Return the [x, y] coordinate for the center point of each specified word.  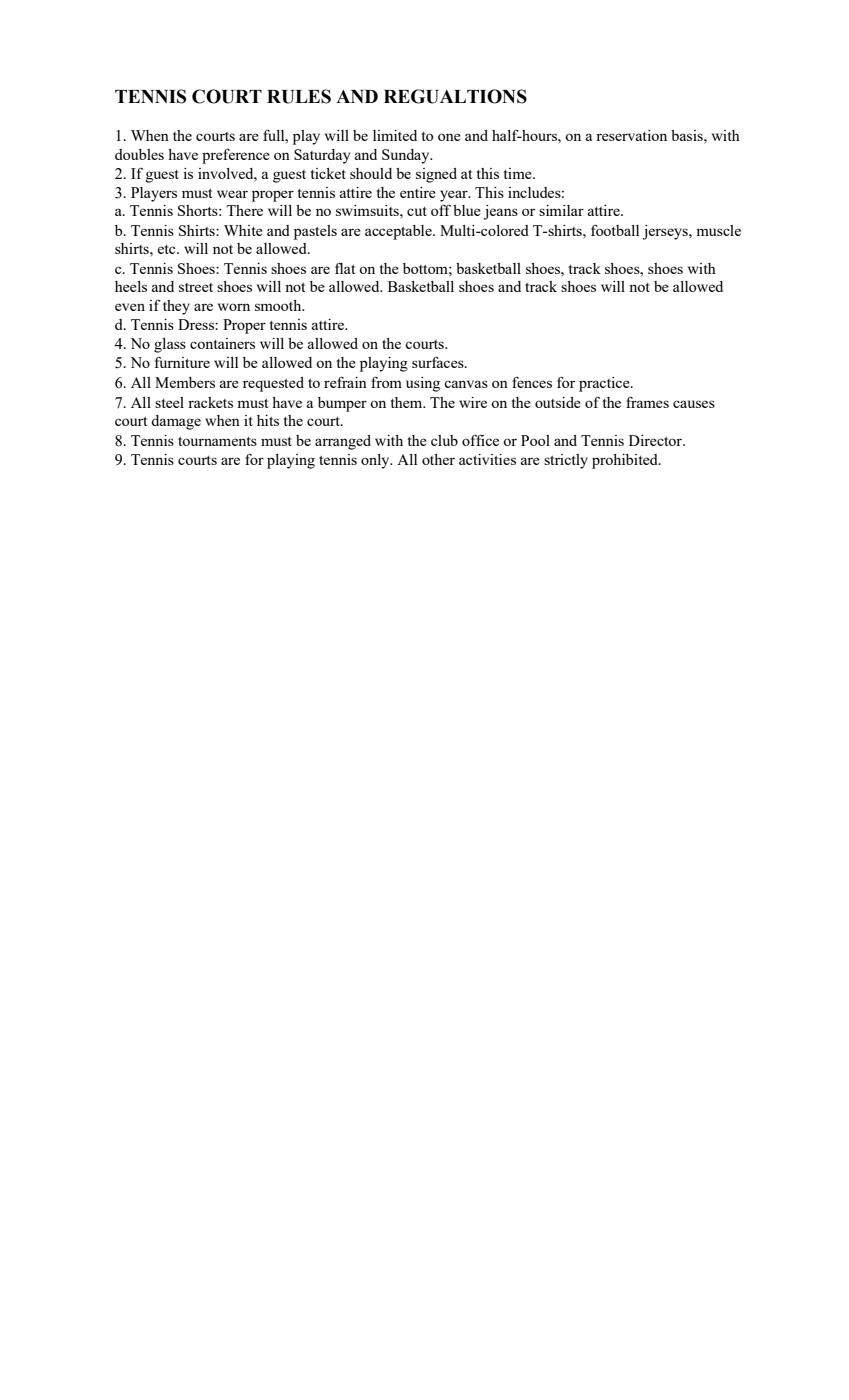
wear [232, 194]
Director [656, 440]
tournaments [217, 441]
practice [605, 384]
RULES [299, 96]
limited [395, 135]
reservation [631, 135]
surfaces [439, 362]
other [438, 459]
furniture [182, 362]
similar [561, 210]
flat [345, 268]
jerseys [666, 232]
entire [418, 192]
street [196, 287]
